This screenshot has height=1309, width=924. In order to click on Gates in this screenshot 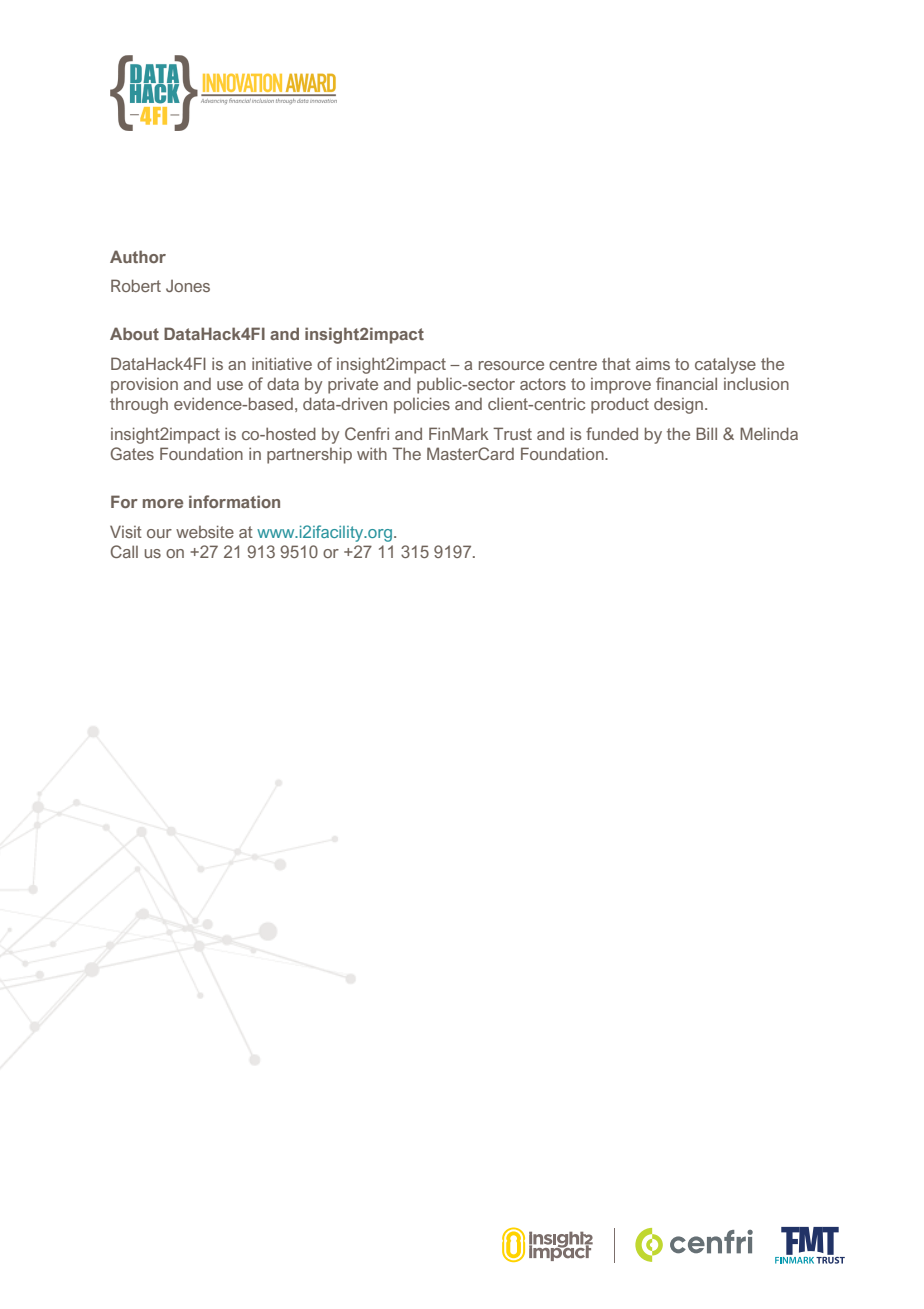, I will do `click(132, 453)`.
